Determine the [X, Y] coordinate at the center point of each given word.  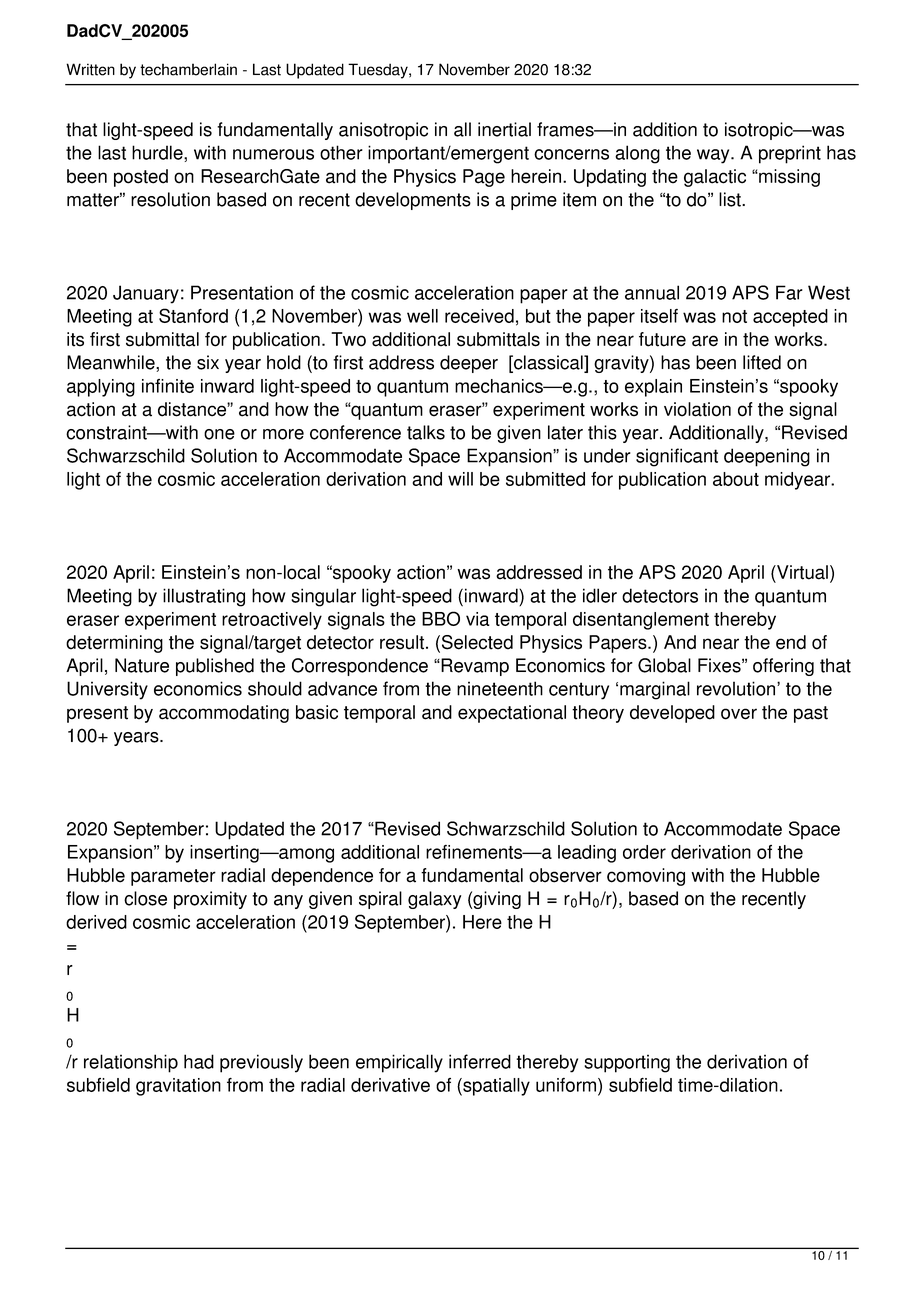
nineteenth [500, 688]
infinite [168, 386]
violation [697, 409]
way [714, 156]
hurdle [158, 153]
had [199, 1061]
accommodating [224, 714]
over [739, 714]
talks [426, 432]
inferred [480, 1061]
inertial [504, 129]
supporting [627, 1063]
